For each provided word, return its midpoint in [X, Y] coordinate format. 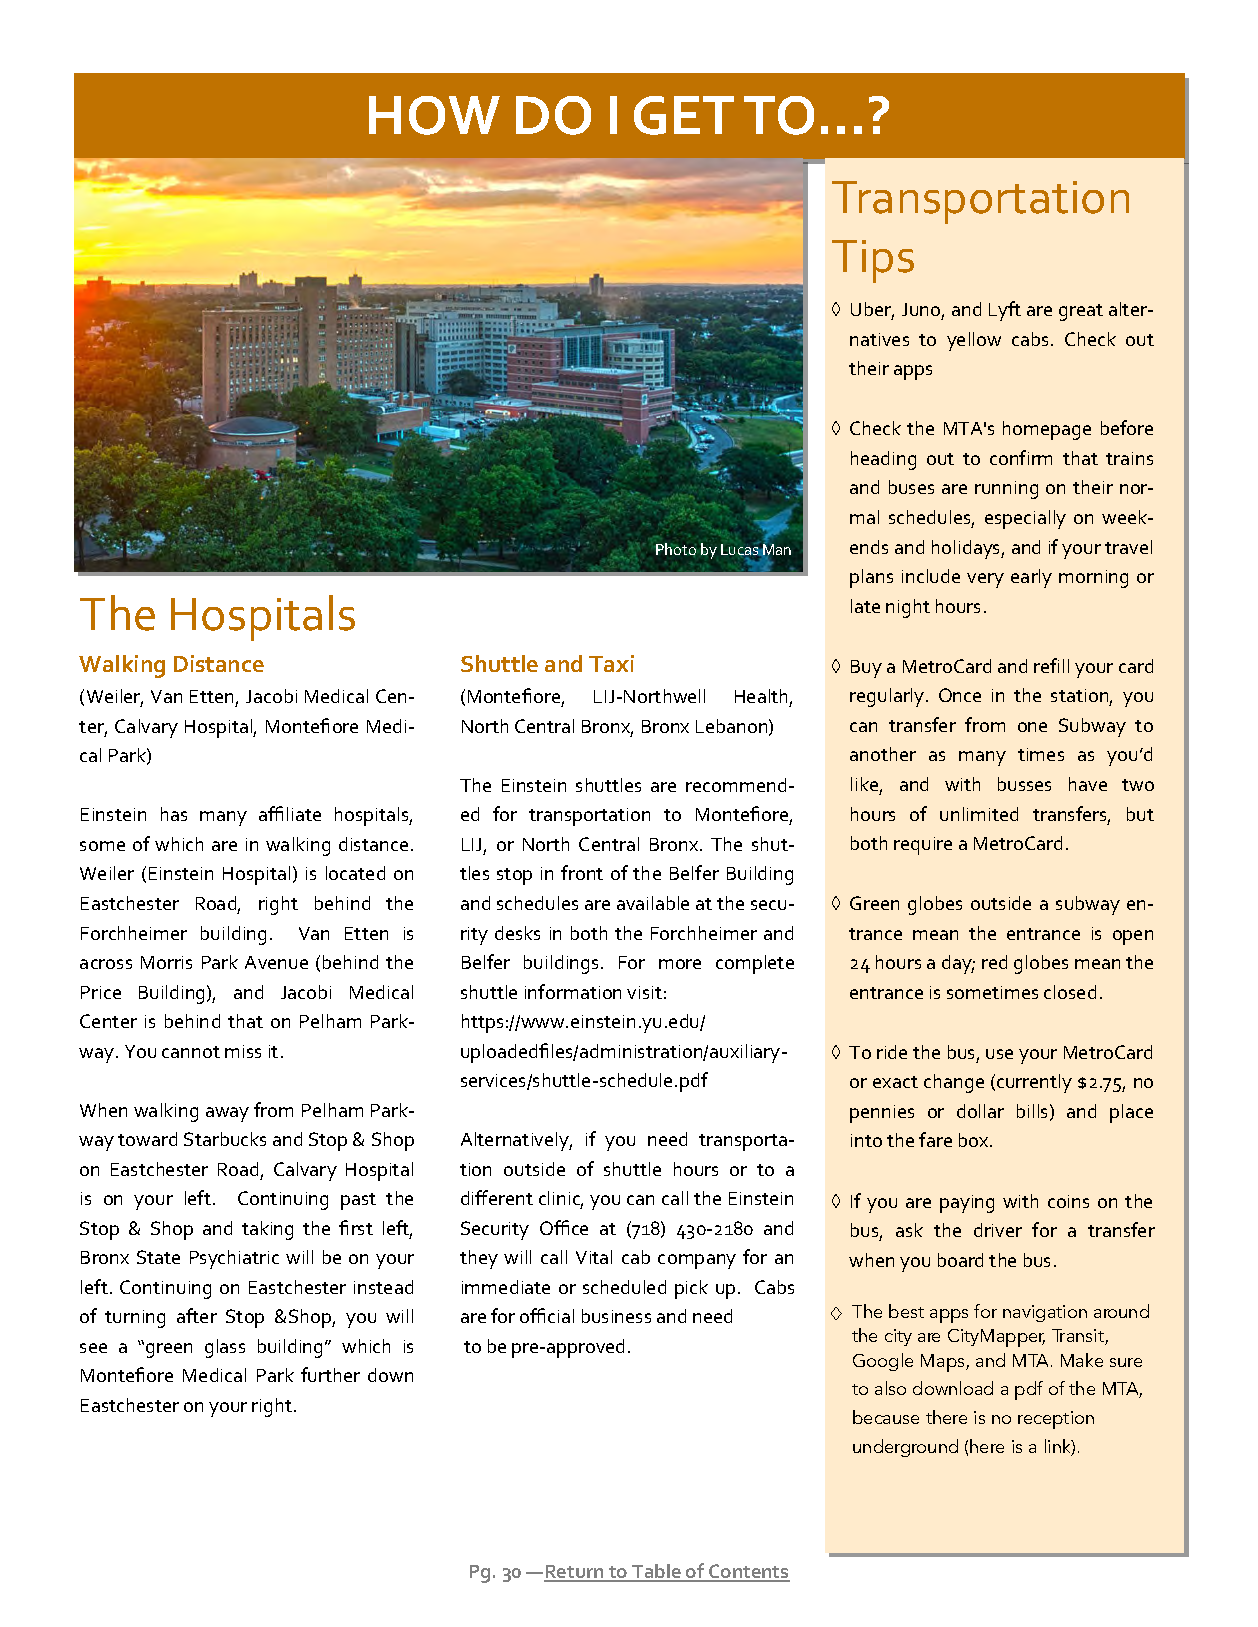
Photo [676, 550]
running [1006, 490]
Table [656, 1572]
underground [905, 1448]
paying [967, 1204]
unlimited [979, 814]
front [582, 872]
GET [684, 115]
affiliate [290, 813]
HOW [434, 115]
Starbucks [225, 1139]
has [174, 814]
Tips [873, 261]
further [330, 1374]
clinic [561, 1199]
